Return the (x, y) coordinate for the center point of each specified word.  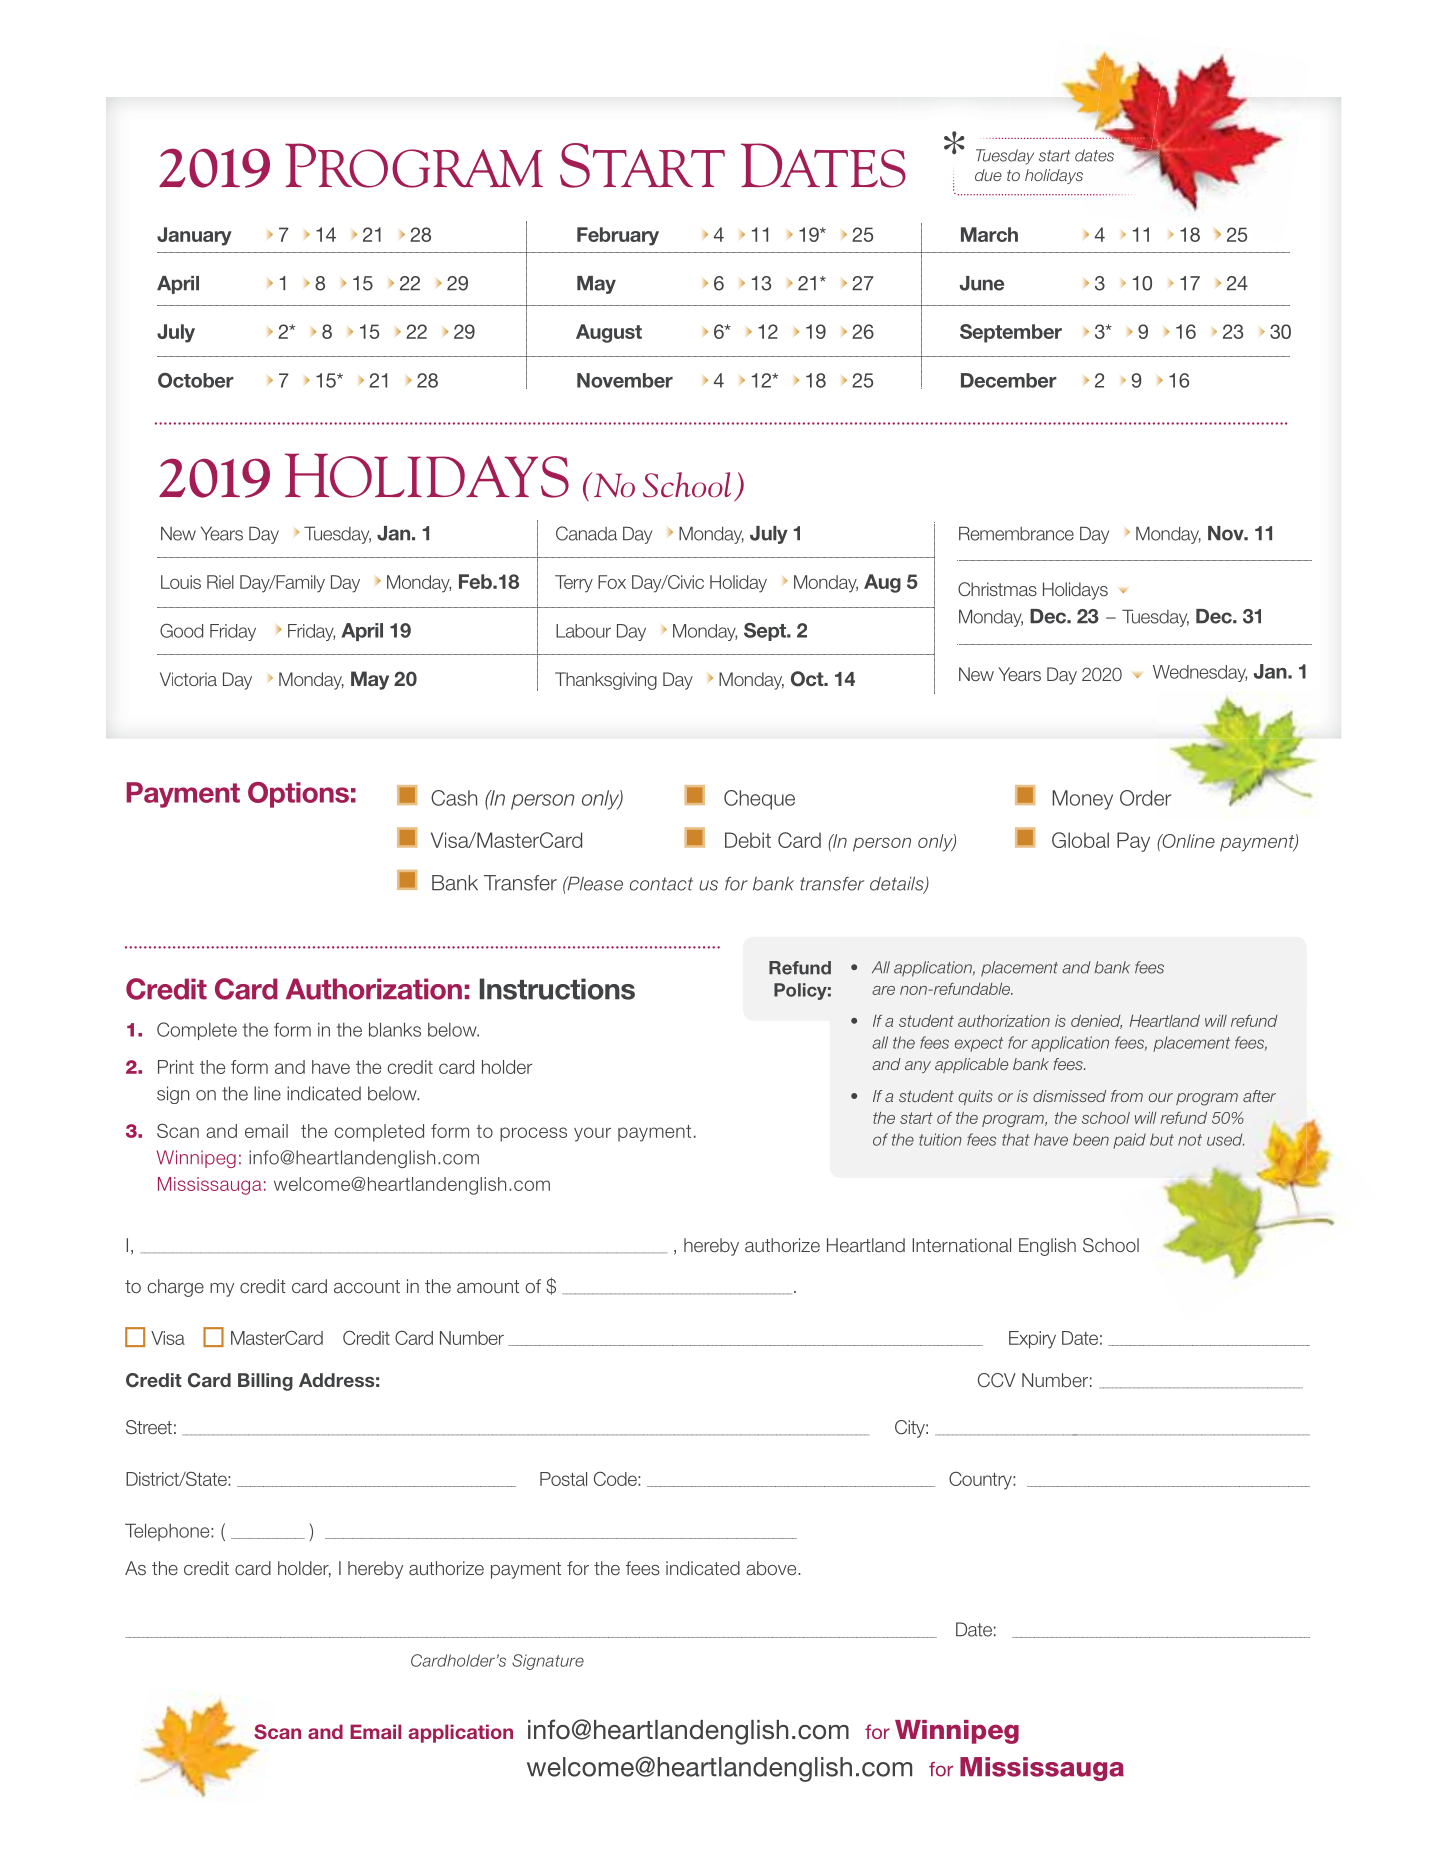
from (1127, 1096)
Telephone (168, 1532)
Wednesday (1200, 673)
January (194, 236)
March (989, 234)
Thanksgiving (606, 681)
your (592, 1134)
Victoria (188, 679)
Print (176, 1067)
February (618, 236)
